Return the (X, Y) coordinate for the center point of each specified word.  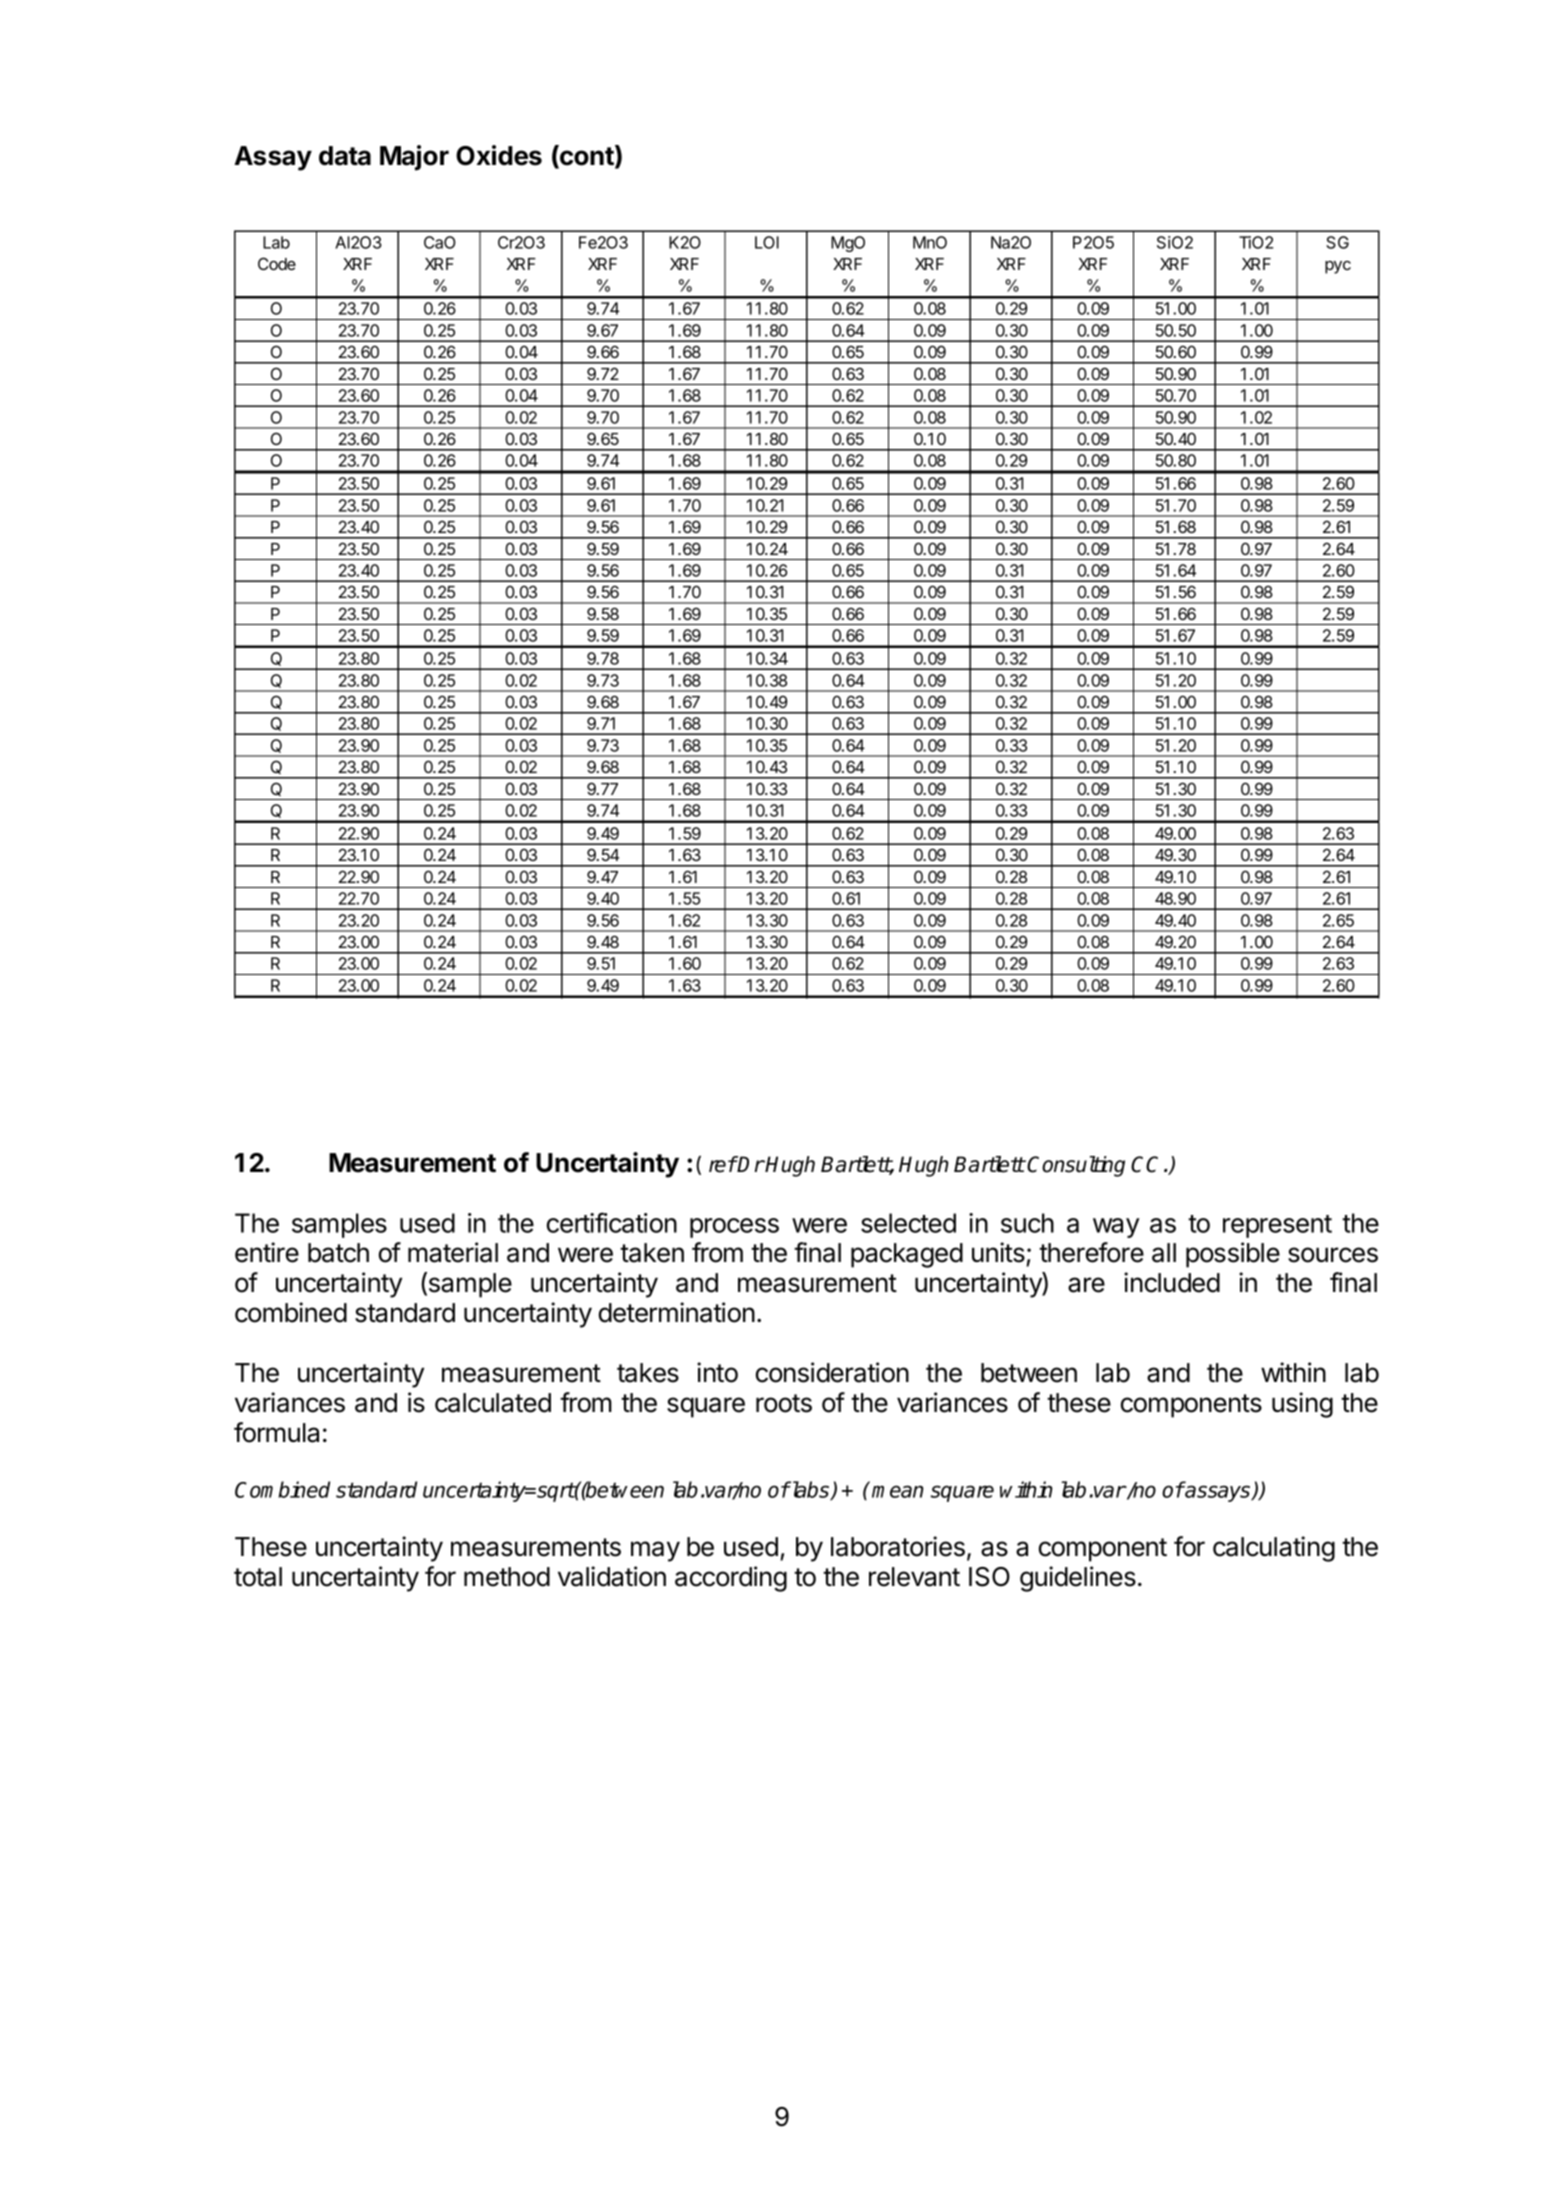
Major (414, 158)
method (507, 1577)
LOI (767, 242)
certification (612, 1222)
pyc (1338, 267)
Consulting (1076, 1166)
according (731, 1579)
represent (1277, 1226)
